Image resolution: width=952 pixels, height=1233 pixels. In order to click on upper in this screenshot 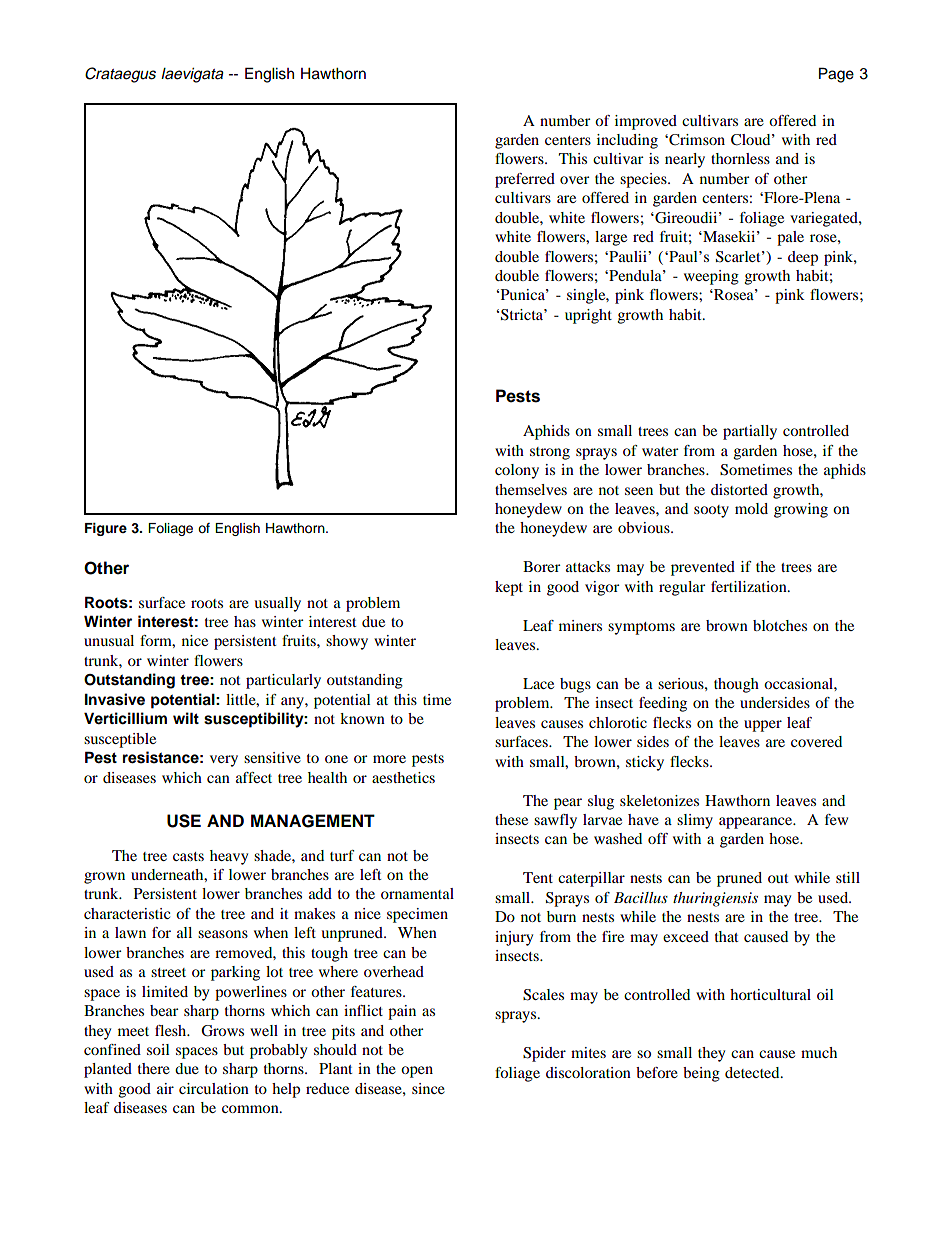, I will do `click(763, 726)`.
